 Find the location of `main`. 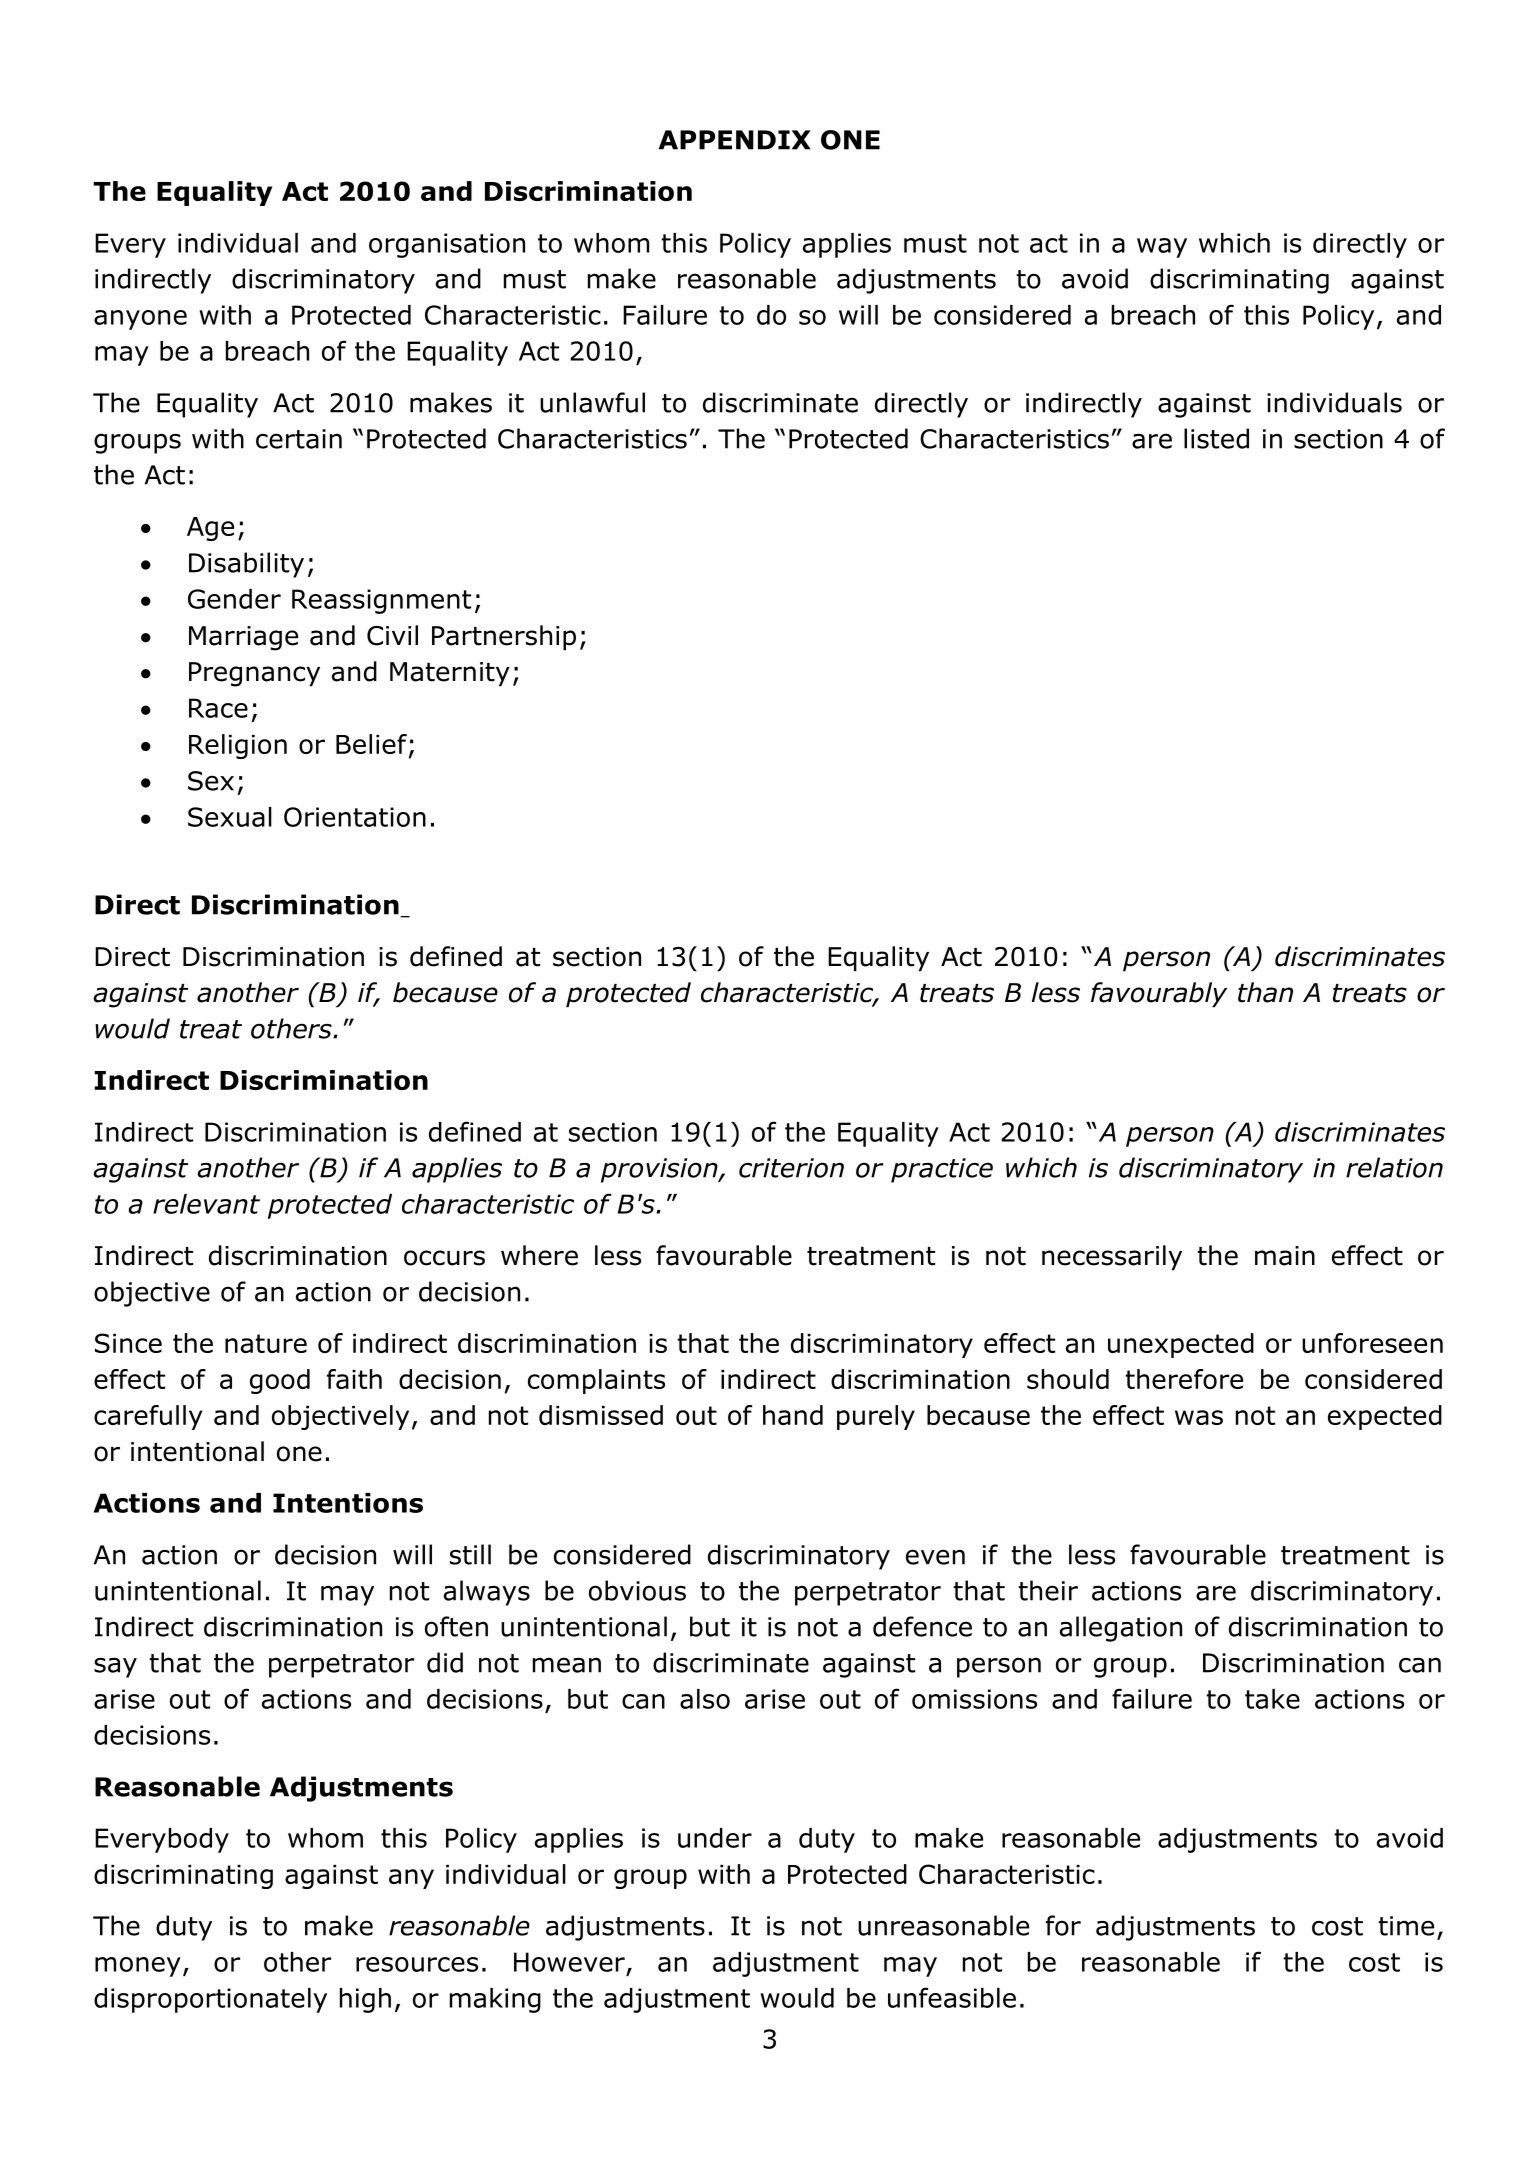

main is located at coordinates (1285, 1256).
